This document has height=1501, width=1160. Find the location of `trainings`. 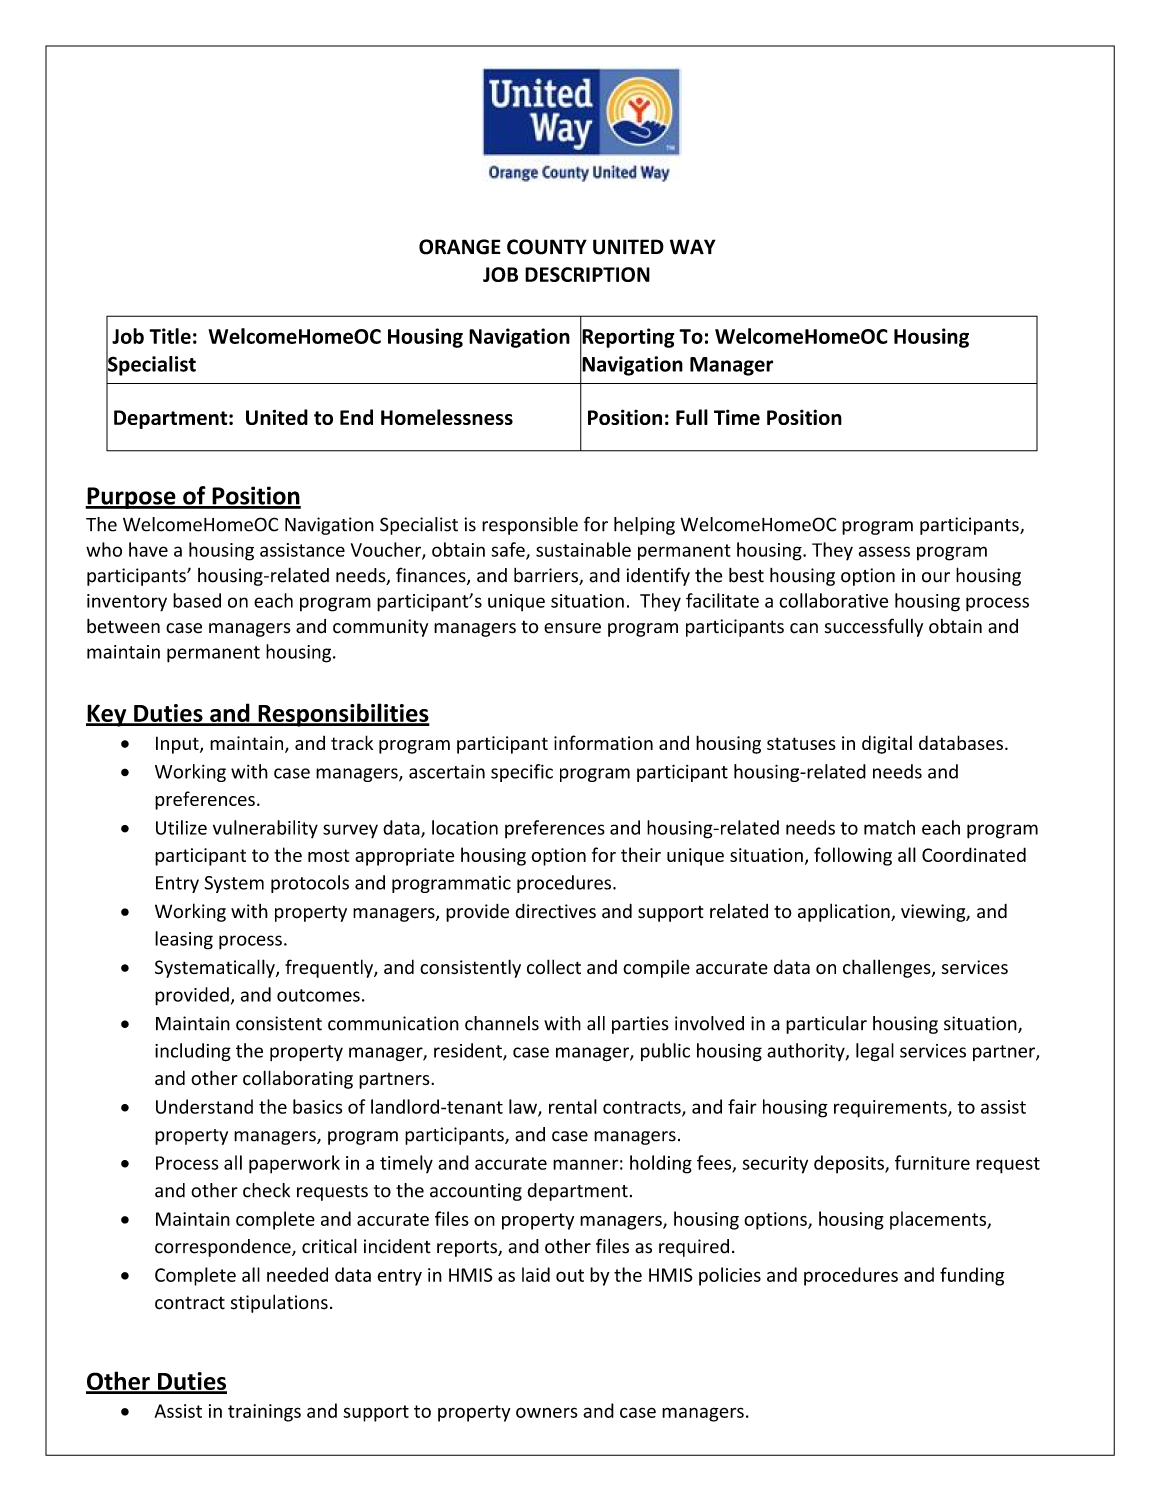

trainings is located at coordinates (264, 1413).
